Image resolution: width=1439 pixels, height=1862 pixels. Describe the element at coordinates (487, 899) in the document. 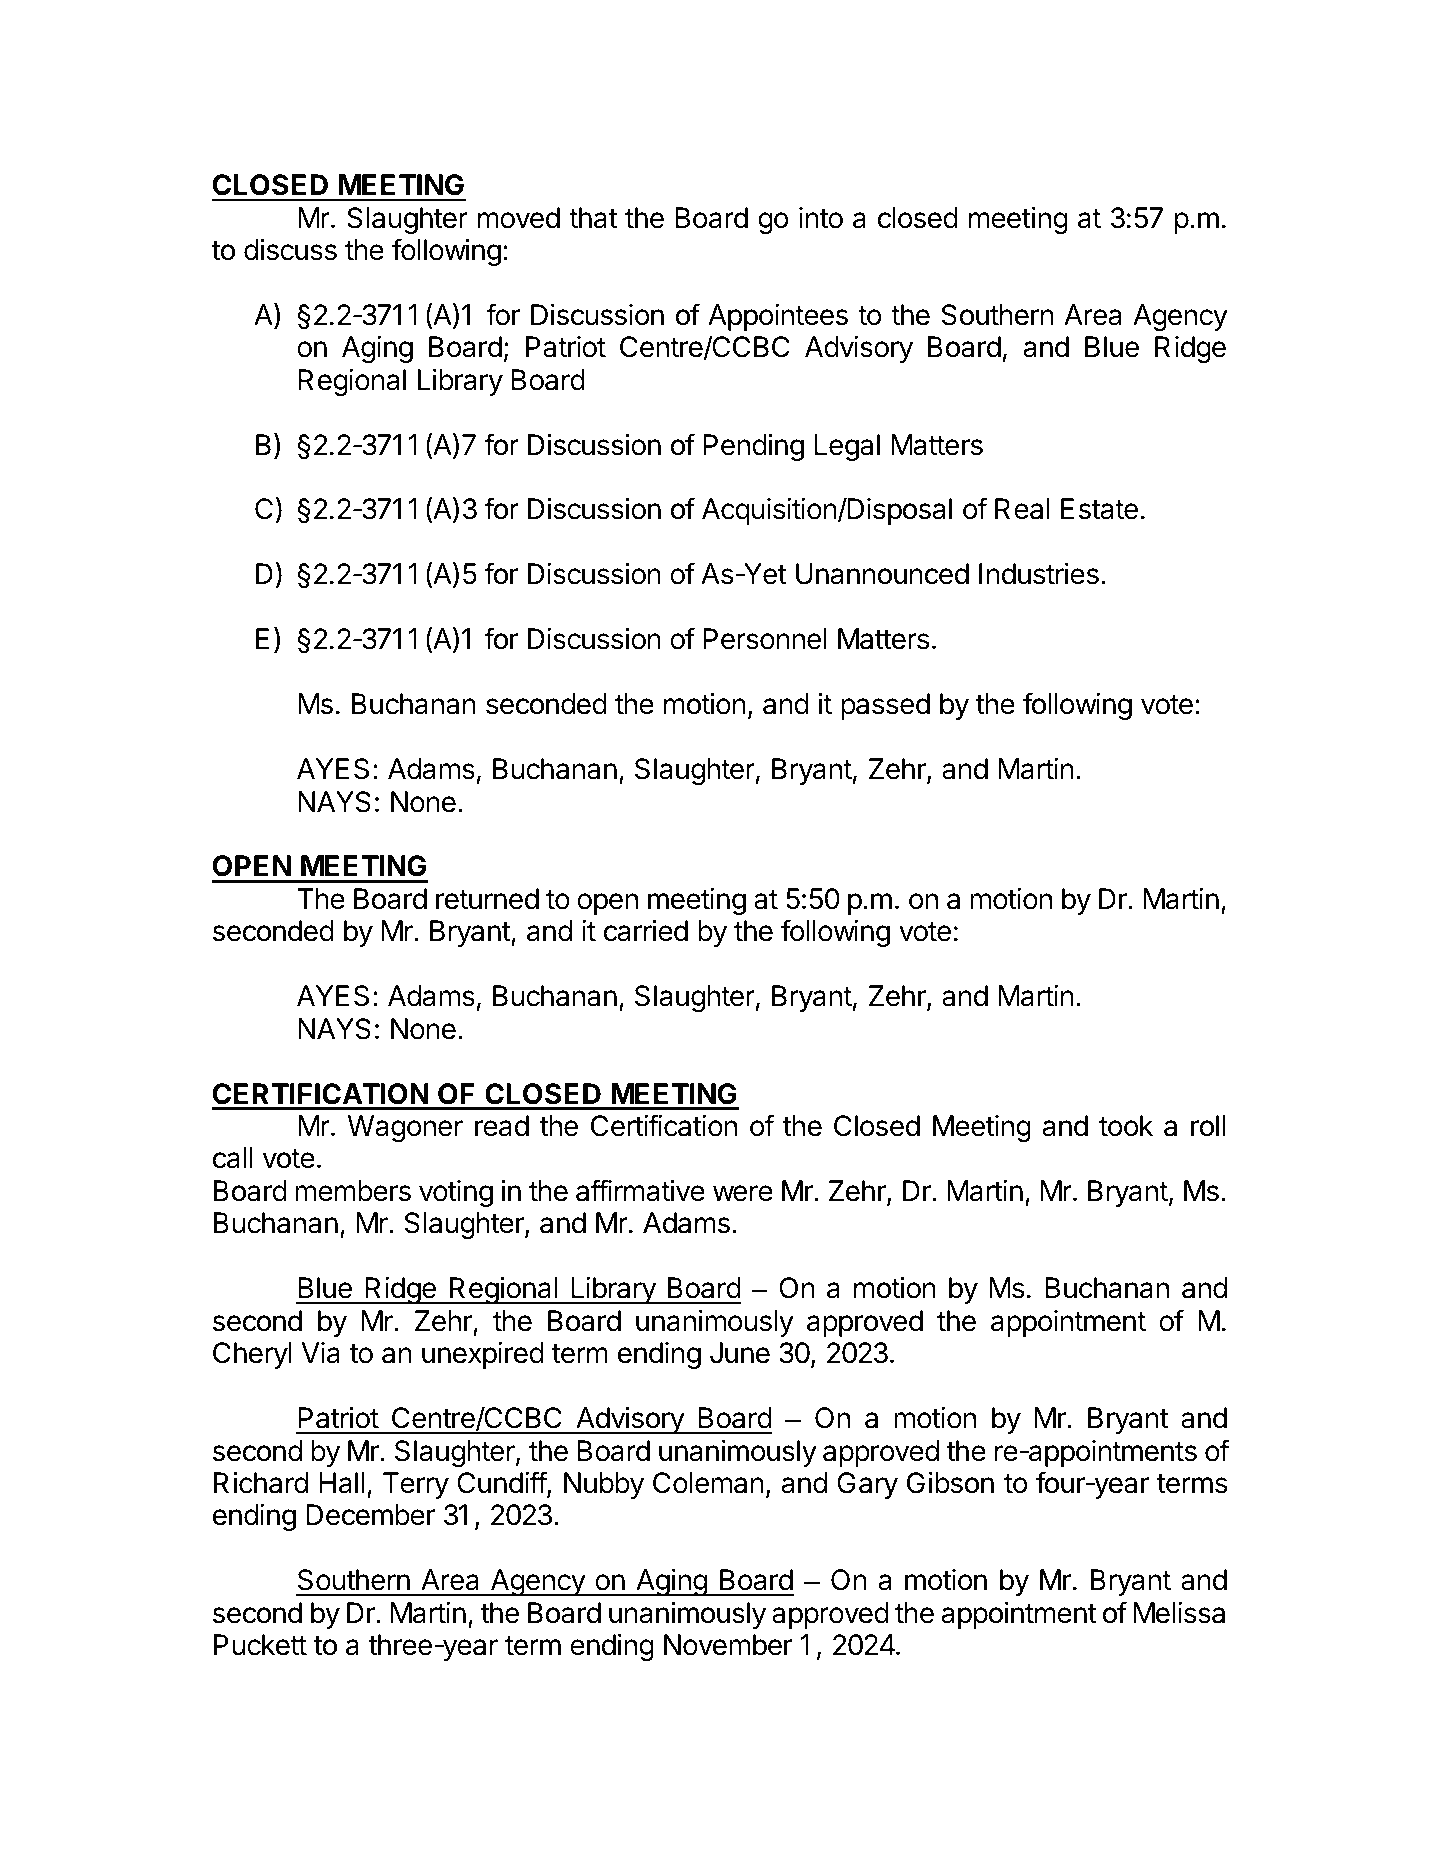

I see `returned` at that location.
